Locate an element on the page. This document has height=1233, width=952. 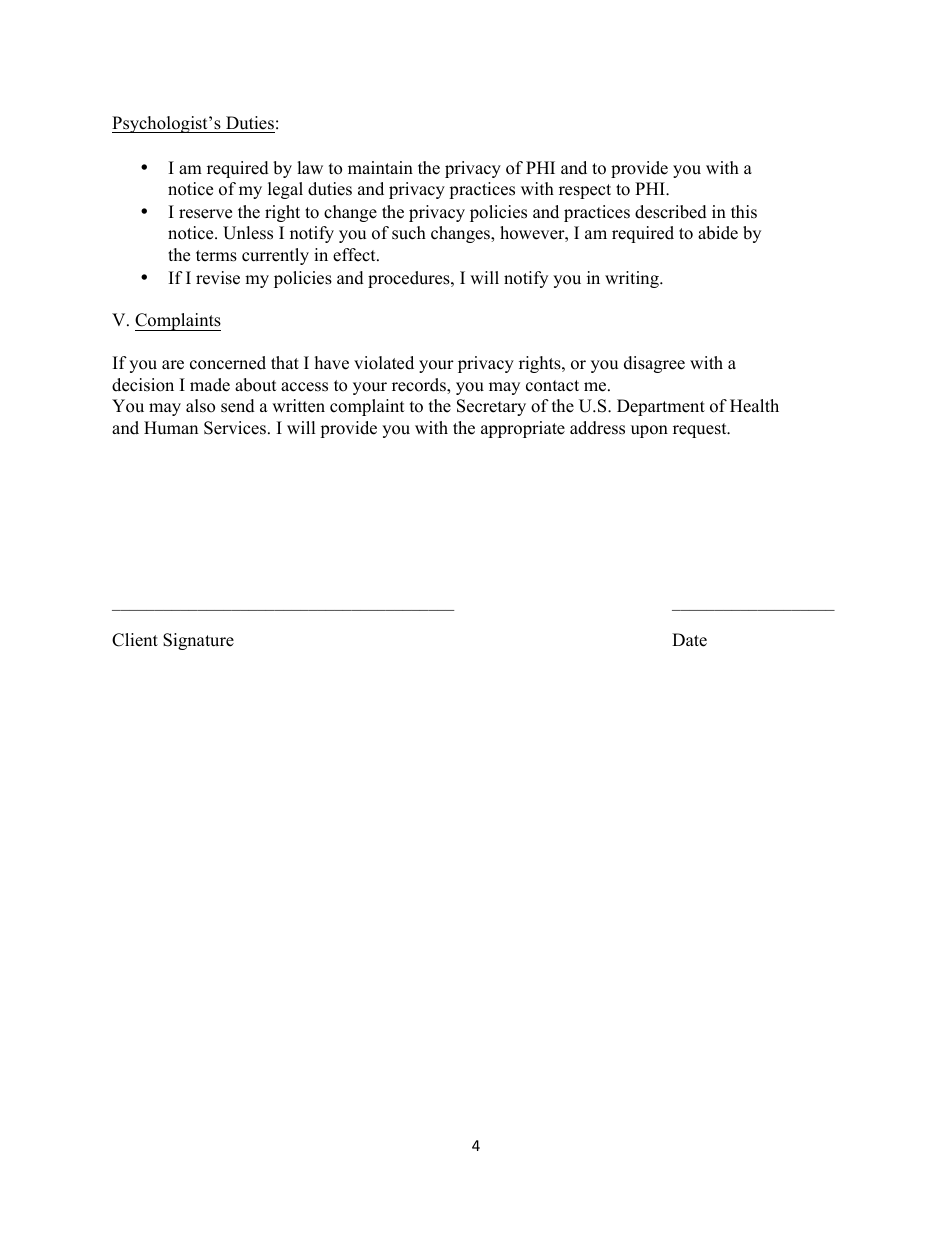
described is located at coordinates (671, 212).
